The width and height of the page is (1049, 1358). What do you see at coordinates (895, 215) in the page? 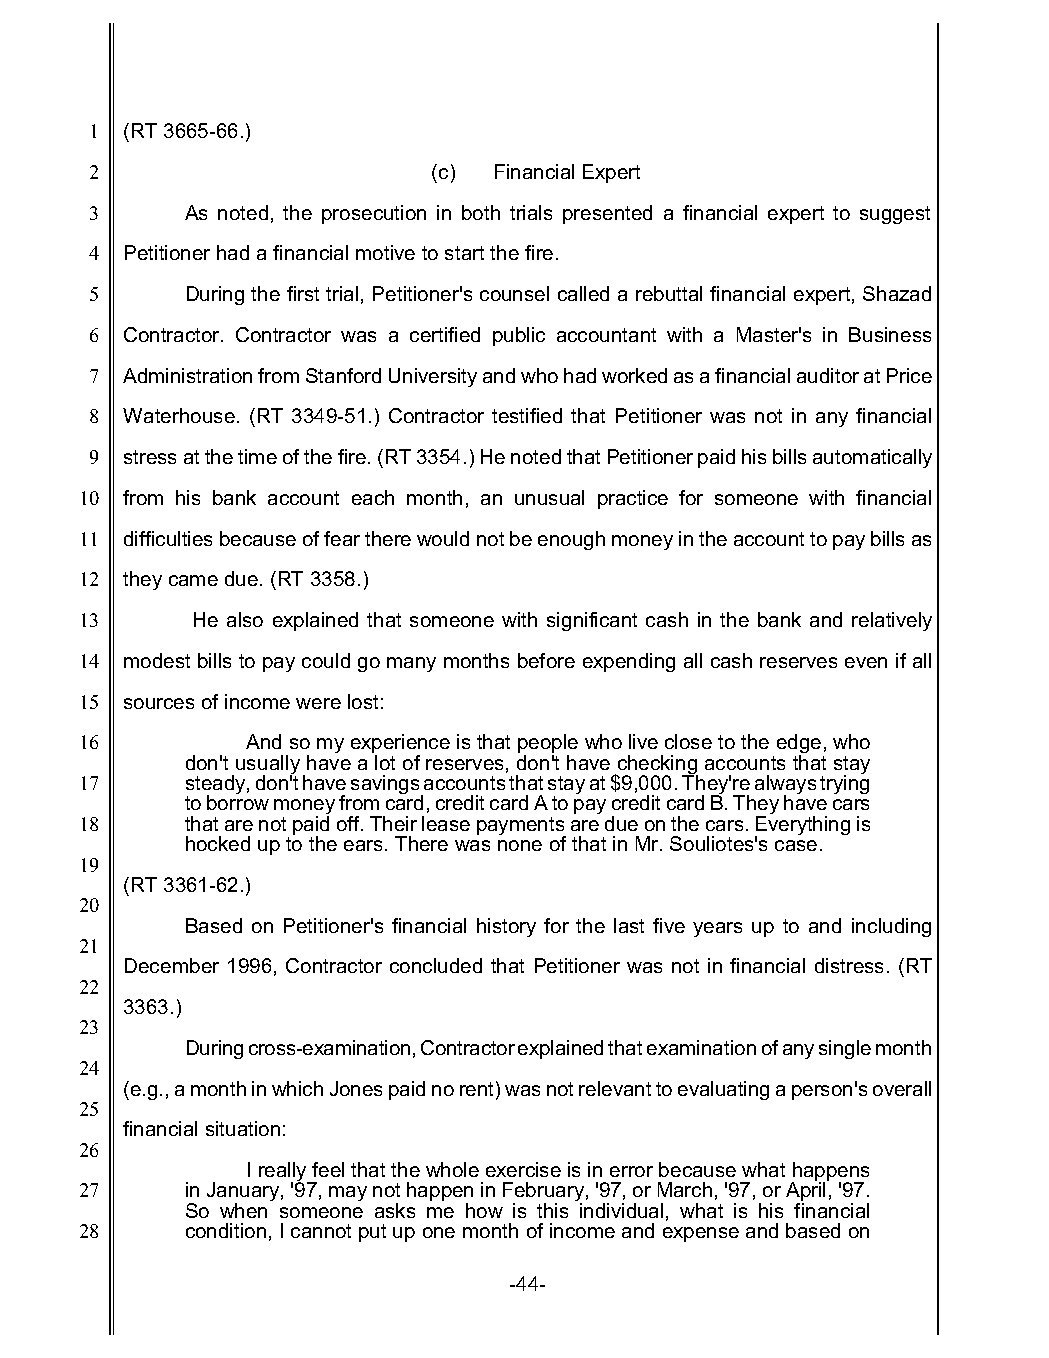
I see `suggest` at bounding box center [895, 215].
